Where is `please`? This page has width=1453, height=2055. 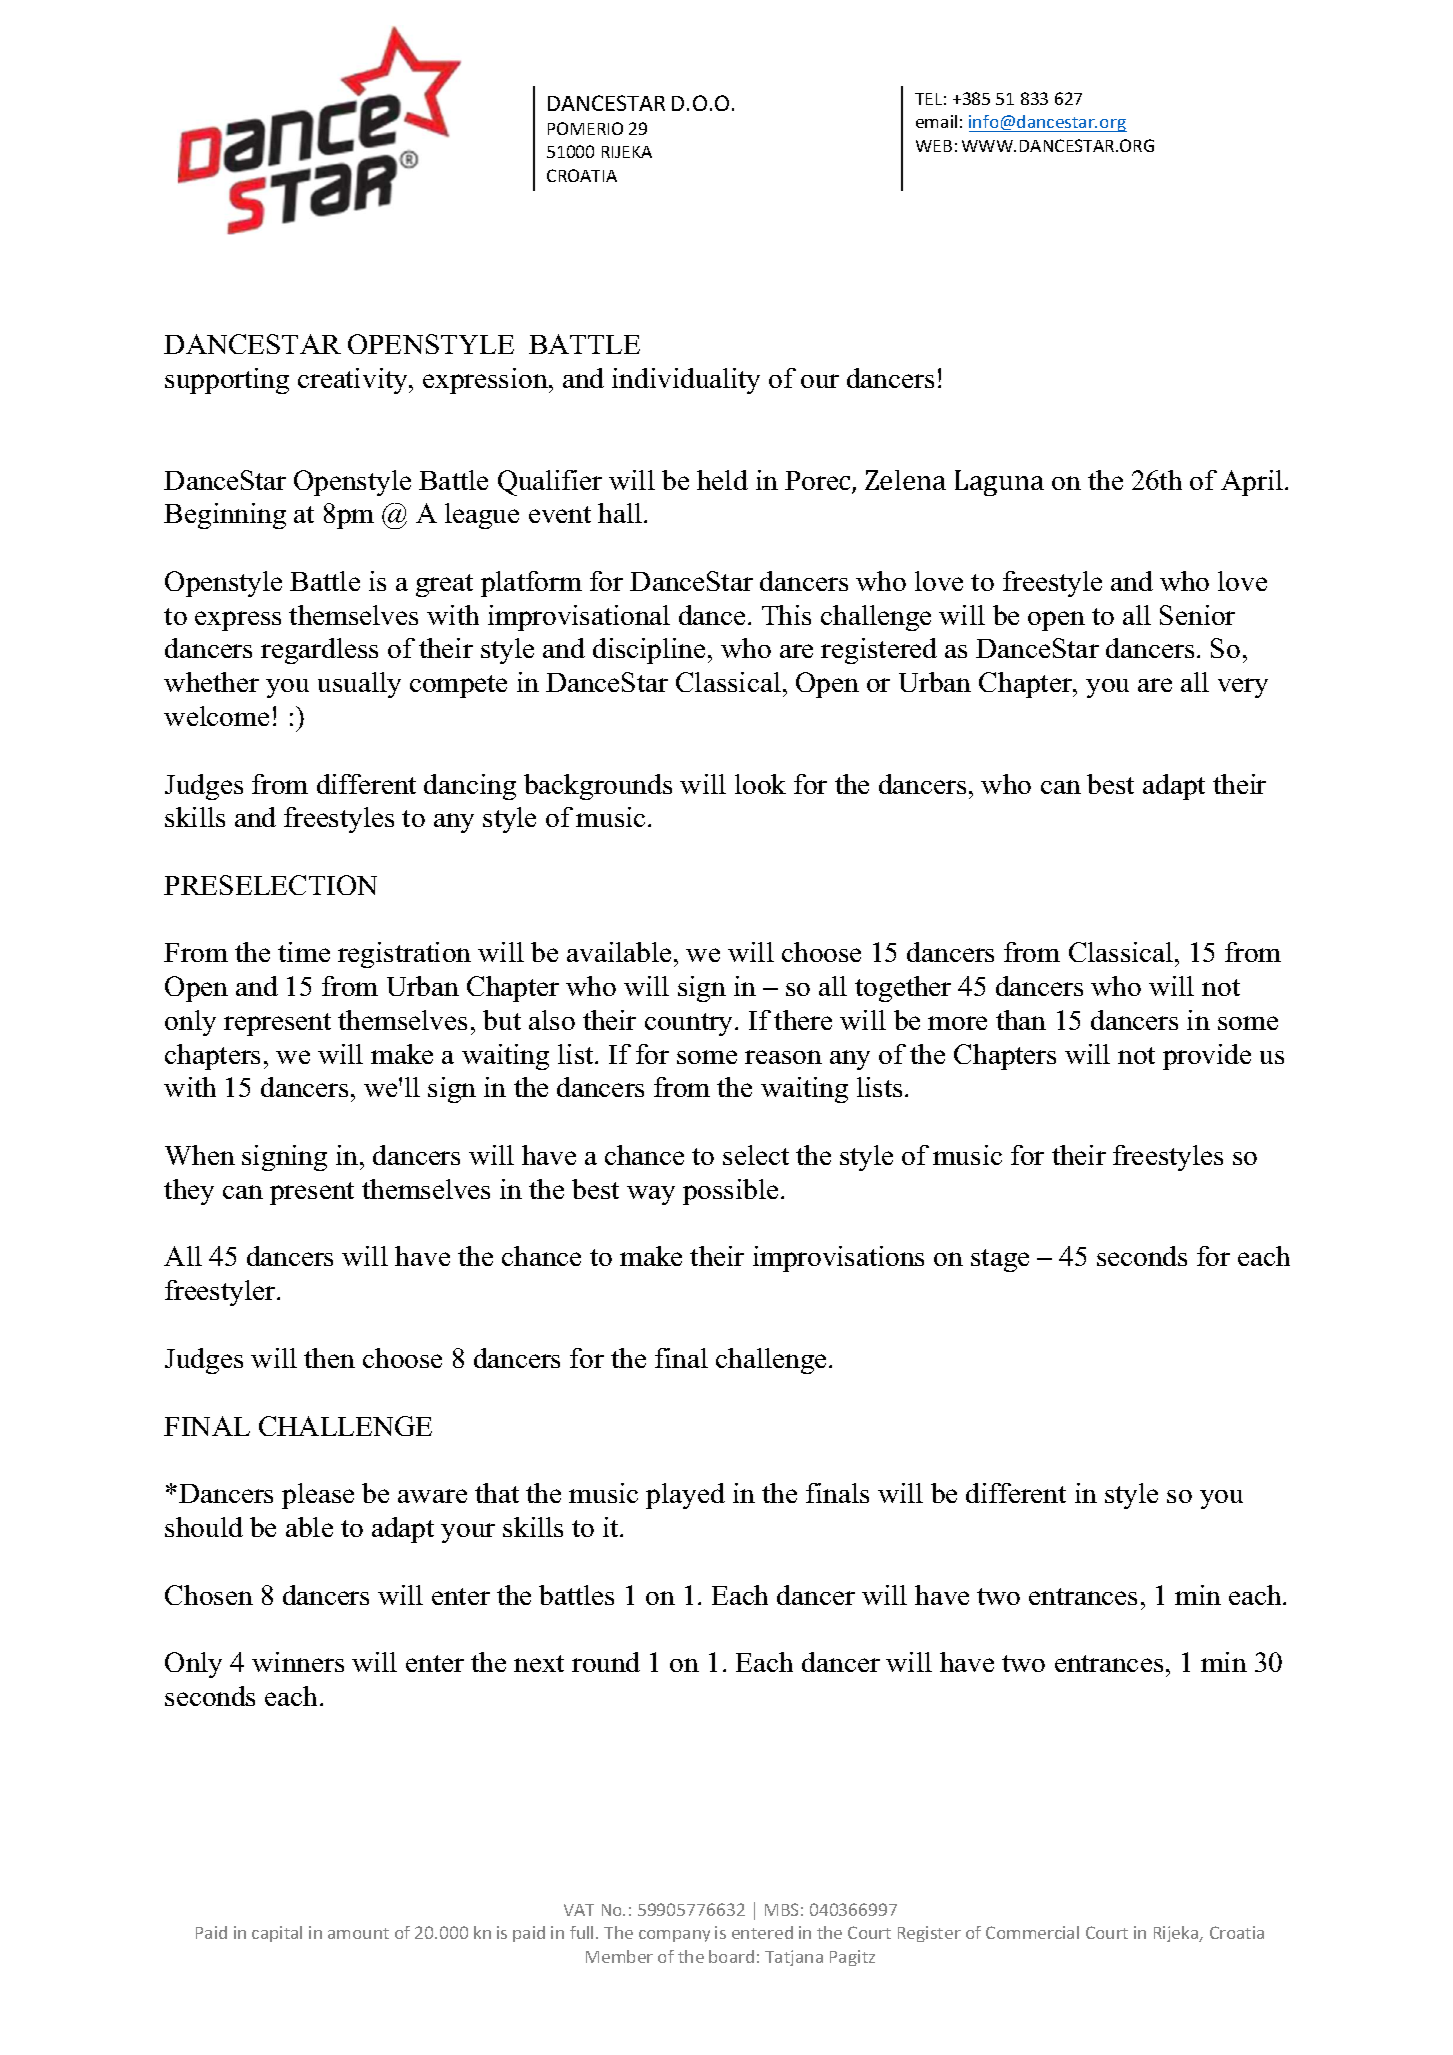
please is located at coordinates (318, 1496).
